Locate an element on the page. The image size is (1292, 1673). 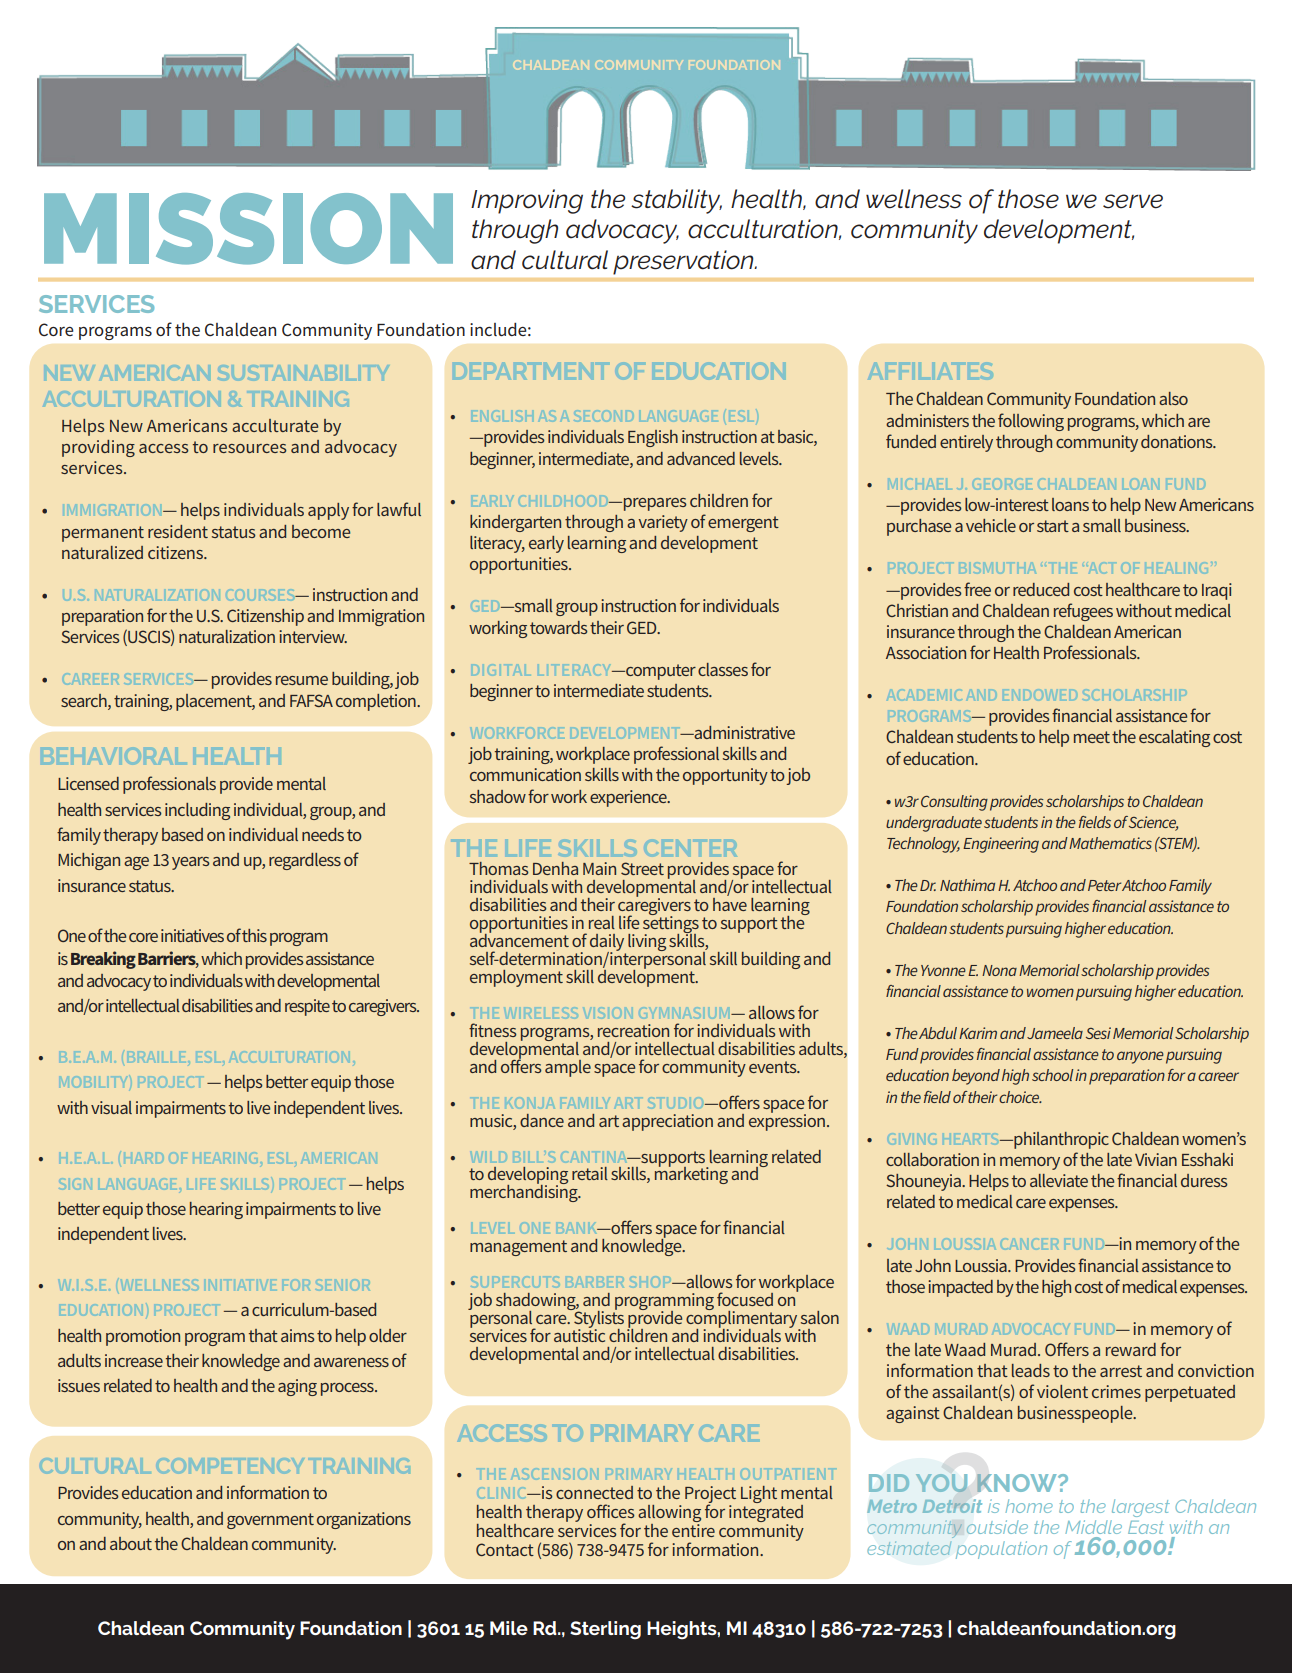
preservation is located at coordinates (684, 262).
